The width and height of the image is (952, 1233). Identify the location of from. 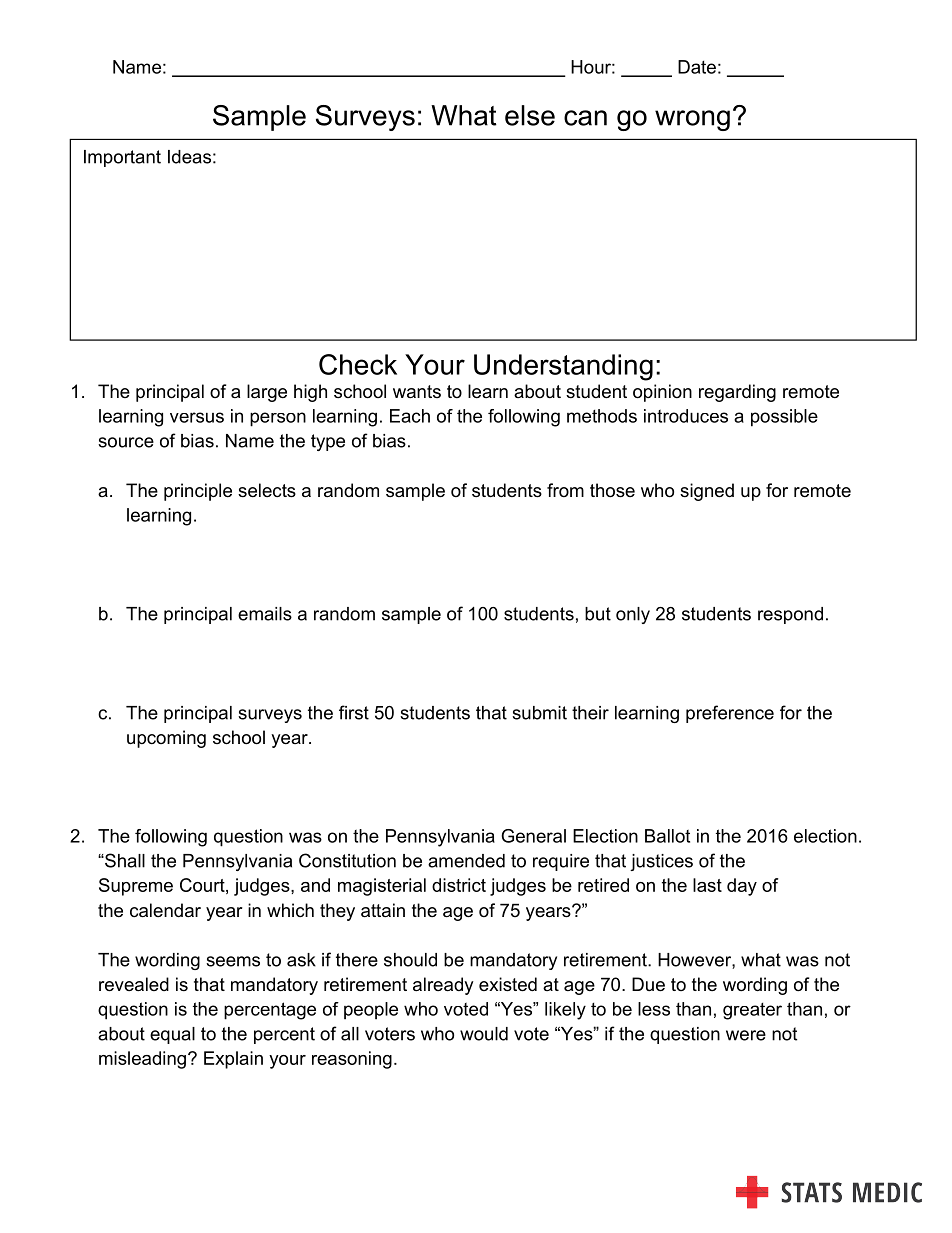
(565, 490).
